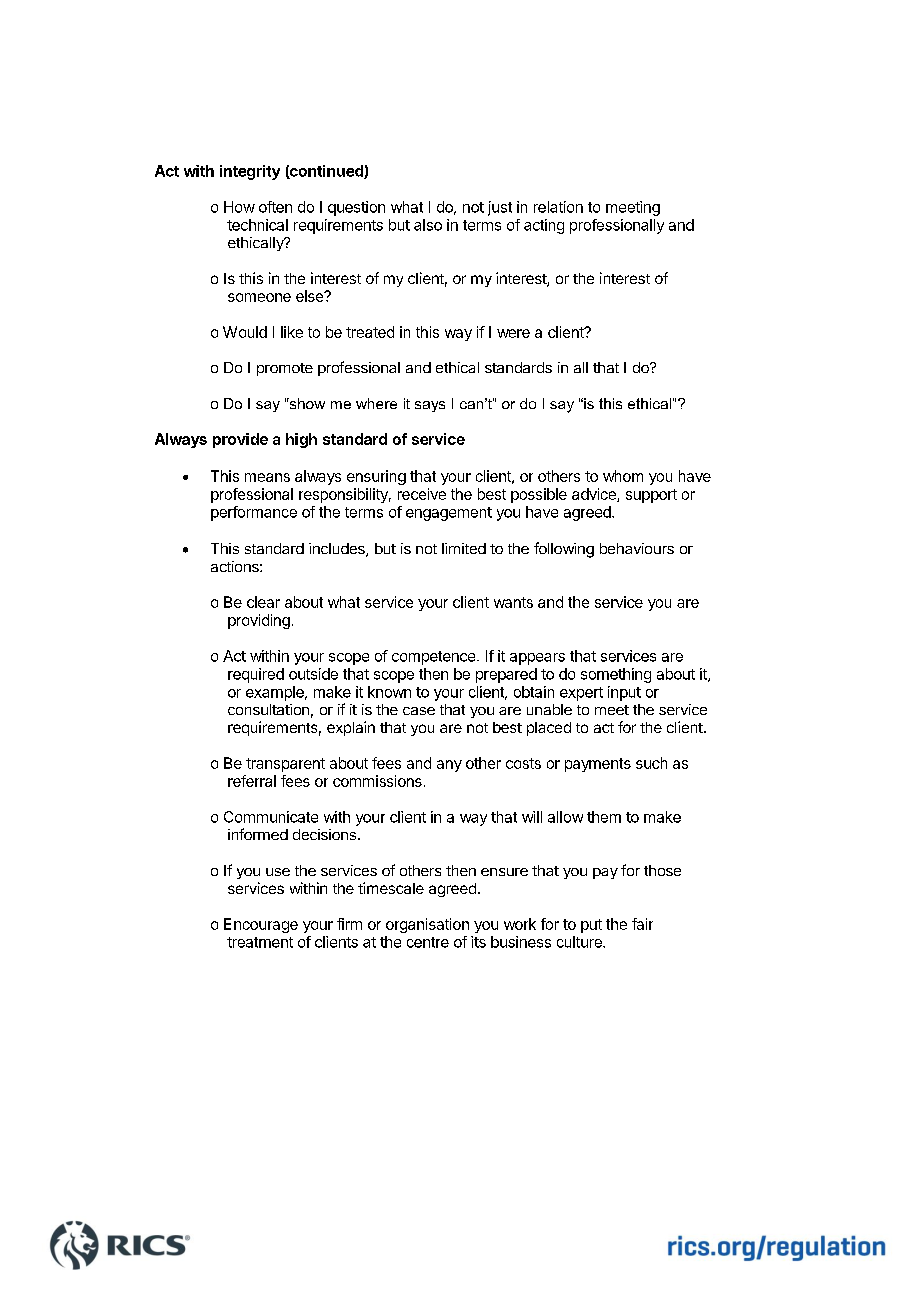 The image size is (924, 1309). I want to click on limited, so click(464, 548).
